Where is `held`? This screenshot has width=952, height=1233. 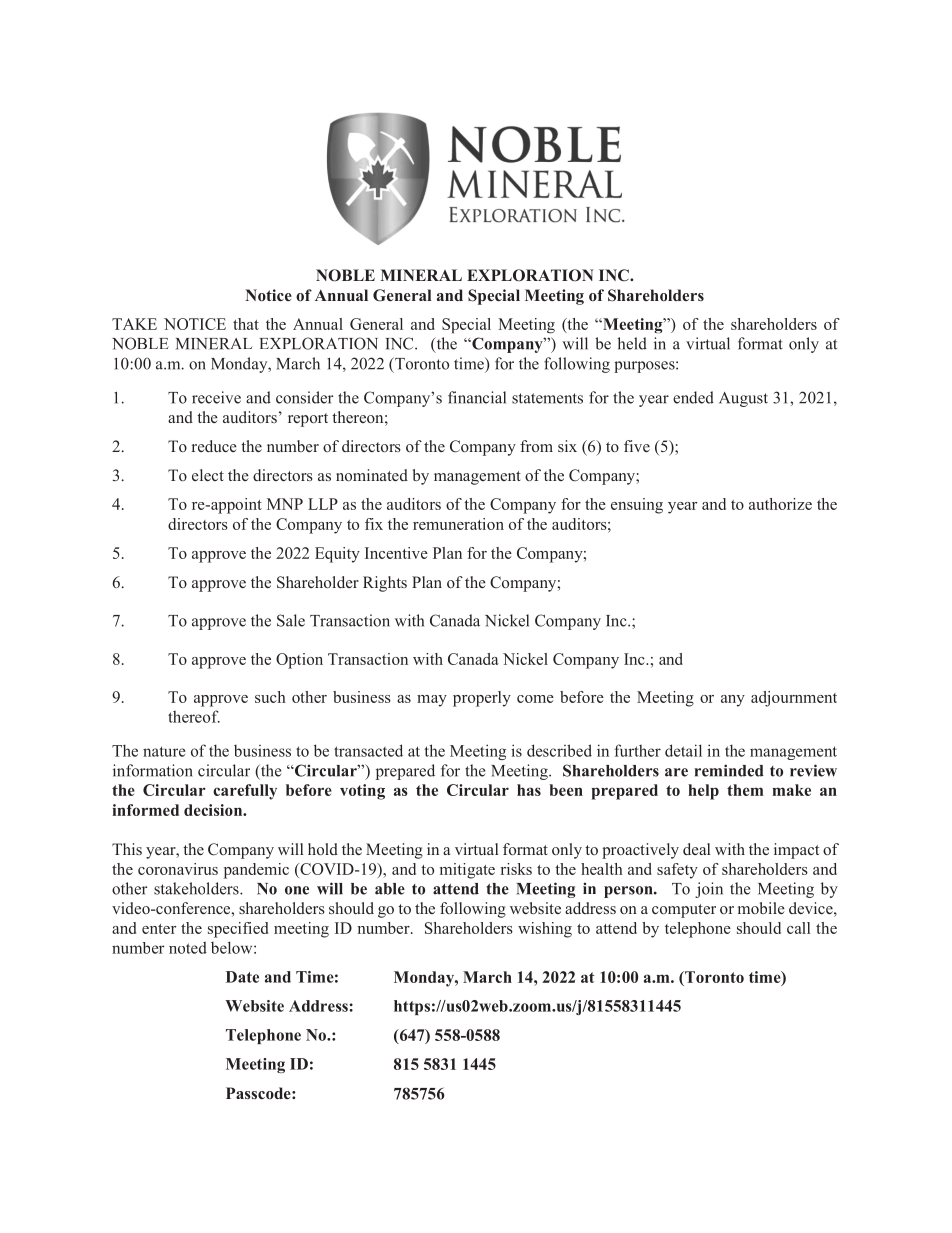 held is located at coordinates (632, 343).
